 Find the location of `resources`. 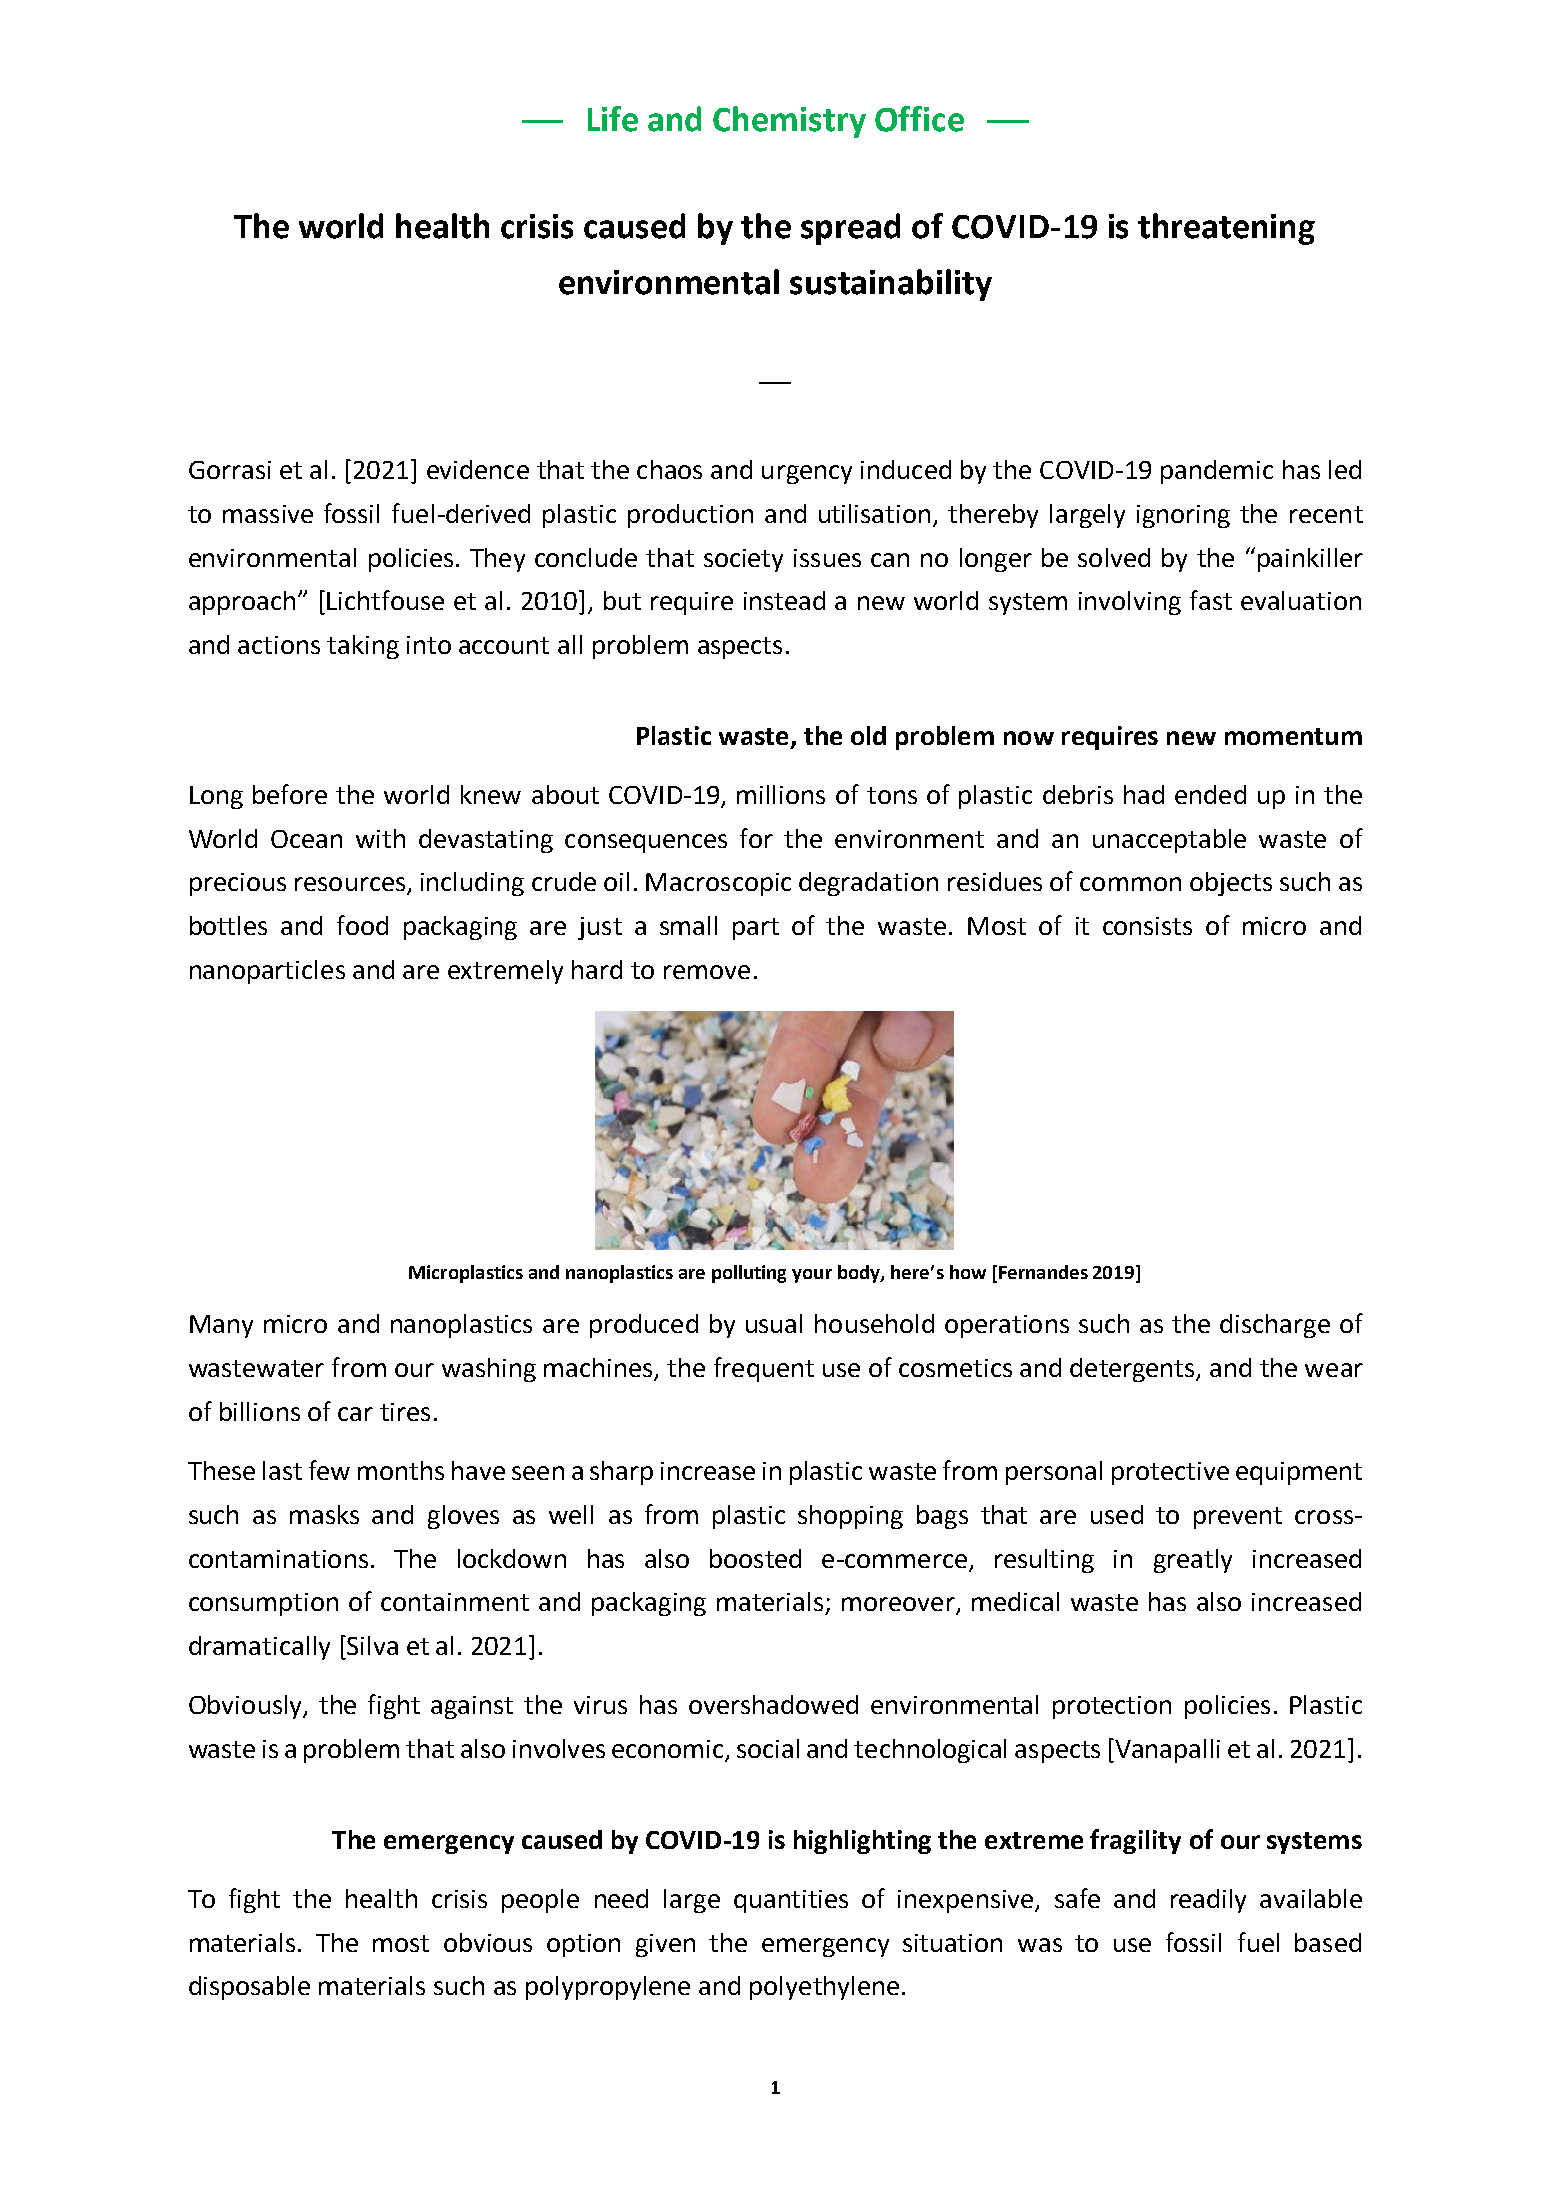

resources is located at coordinates (350, 884).
